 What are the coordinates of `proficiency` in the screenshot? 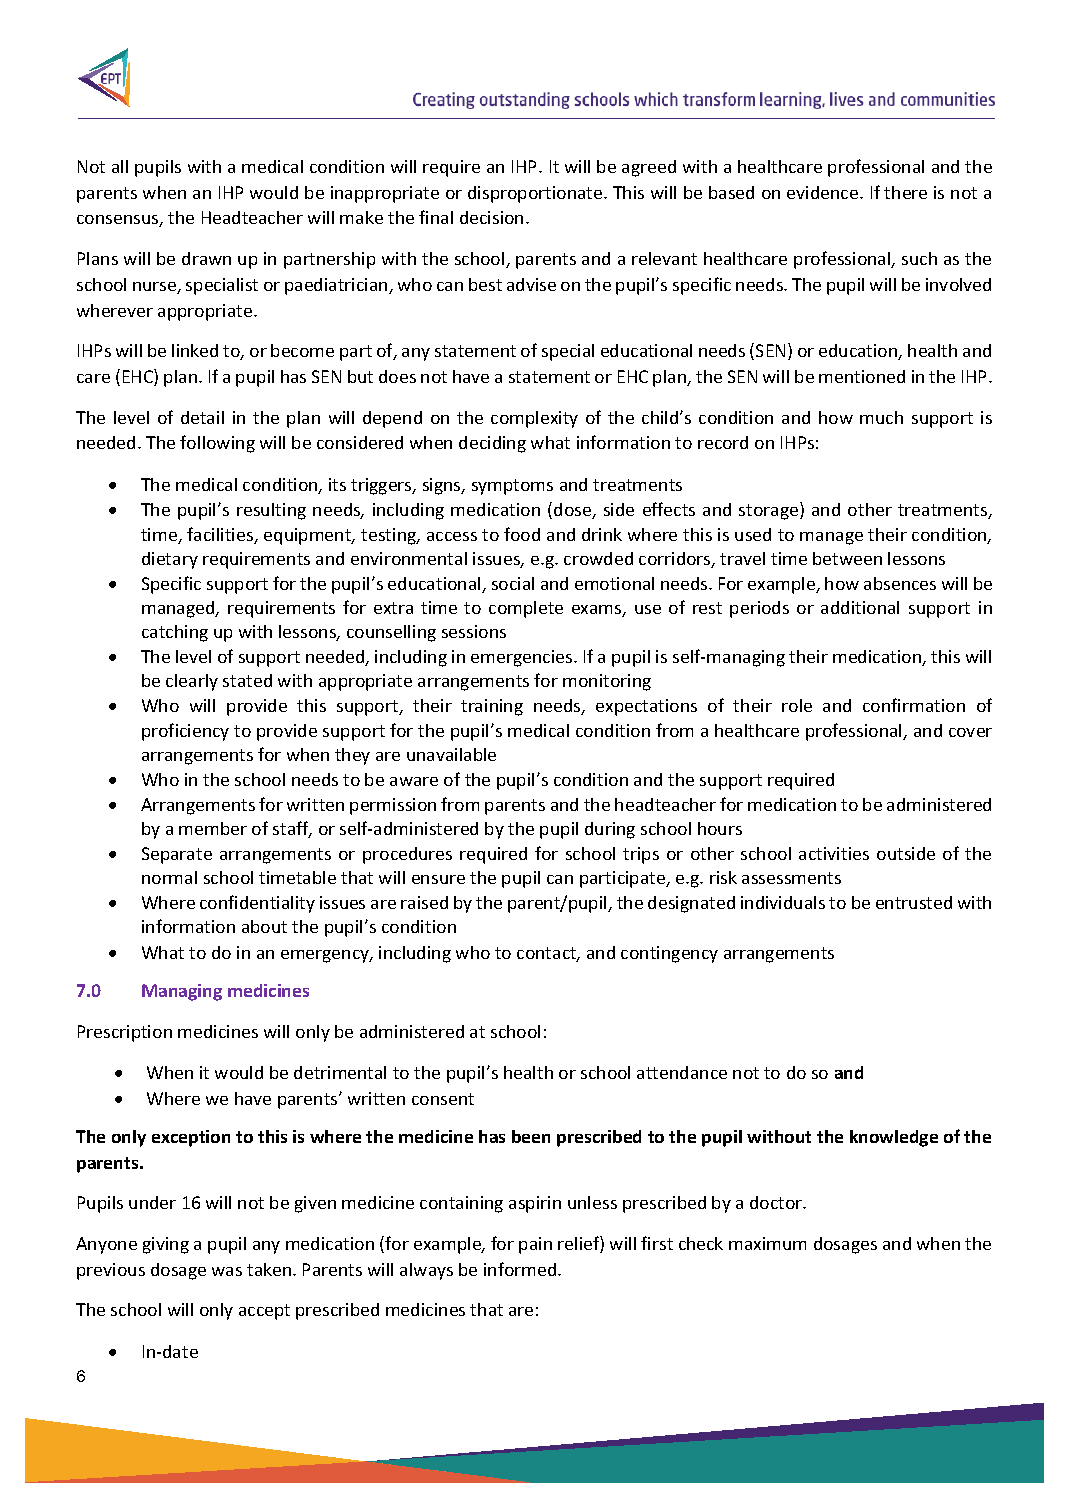 It's located at (185, 732).
